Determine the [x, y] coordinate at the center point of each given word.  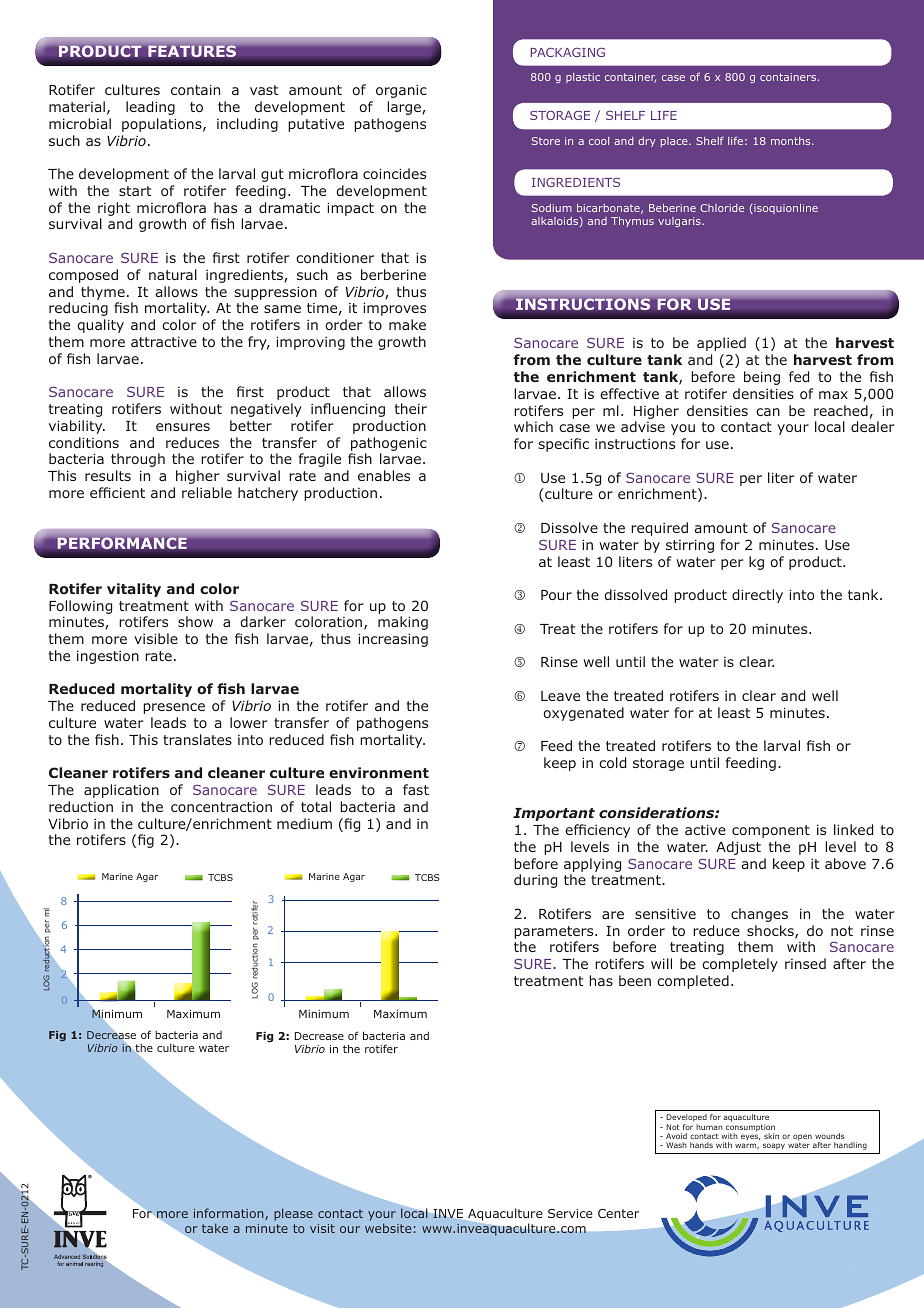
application [121, 791]
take [215, 1228]
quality [100, 326]
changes [759, 915]
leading [150, 108]
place [675, 142]
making [403, 623]
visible [156, 638]
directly [757, 596]
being [762, 378]
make [407, 324]
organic [401, 91]
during [535, 881]
